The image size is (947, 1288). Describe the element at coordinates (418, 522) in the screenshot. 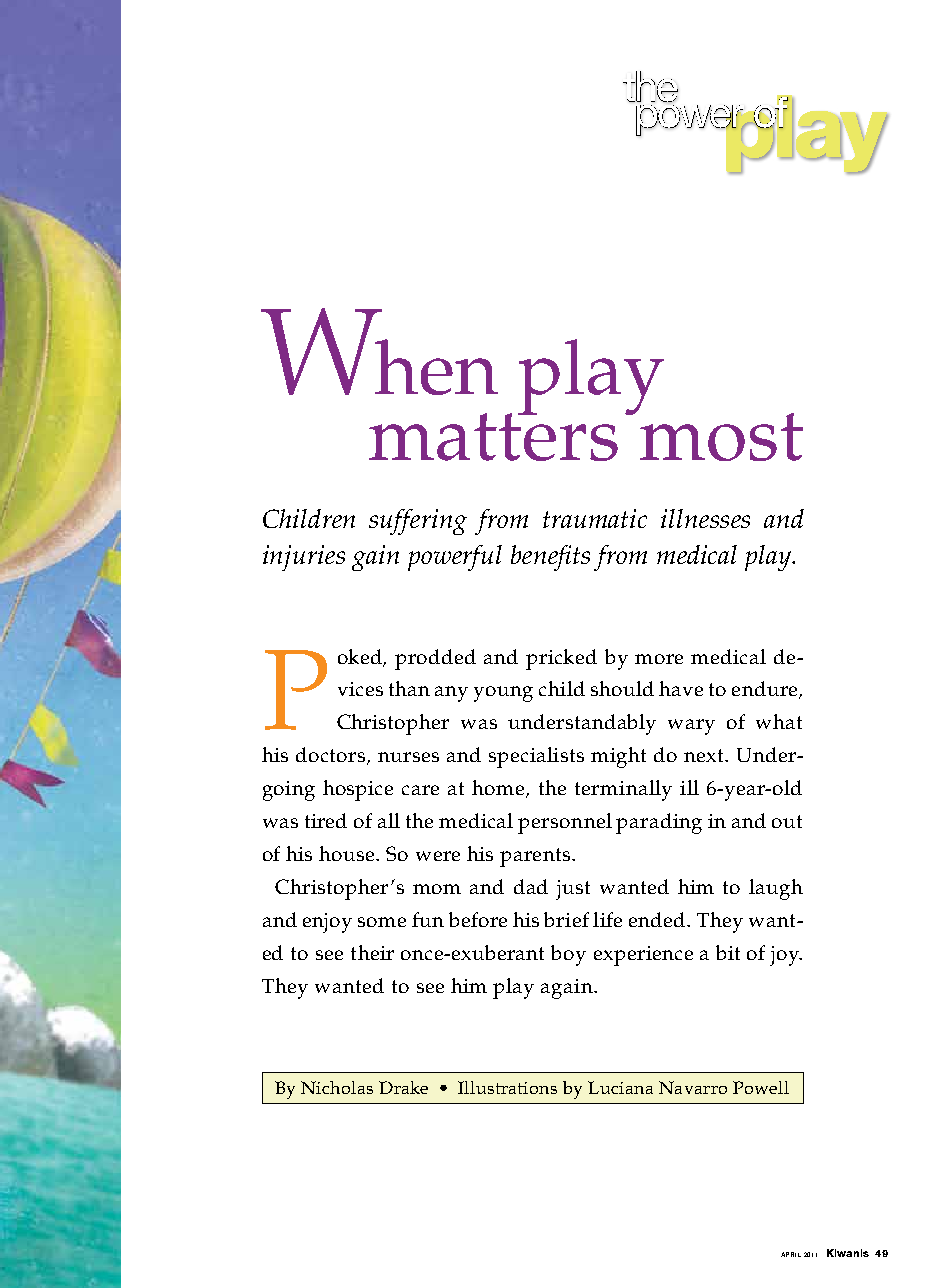

I see `suffering` at that location.
